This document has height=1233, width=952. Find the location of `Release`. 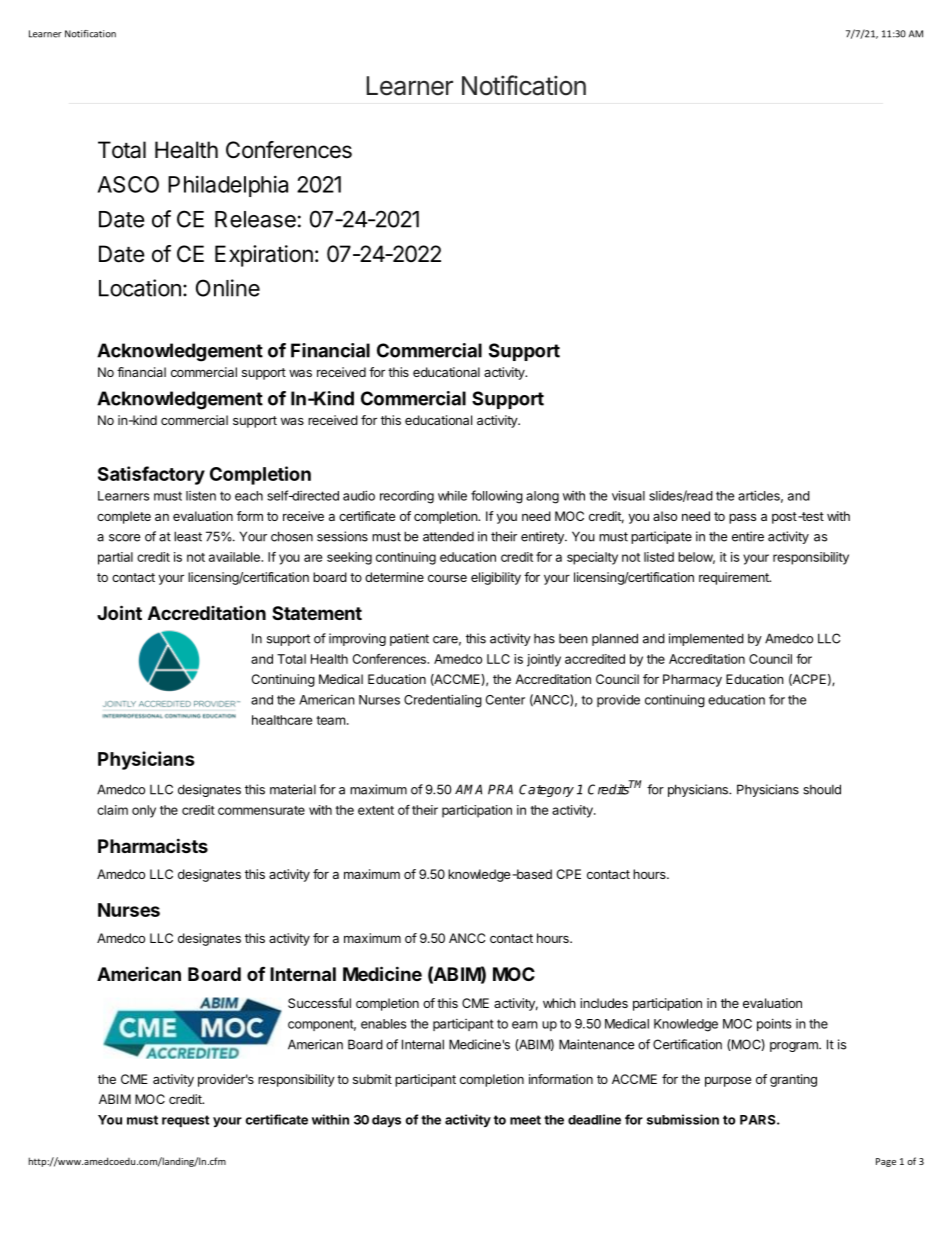

Release is located at coordinates (255, 219).
